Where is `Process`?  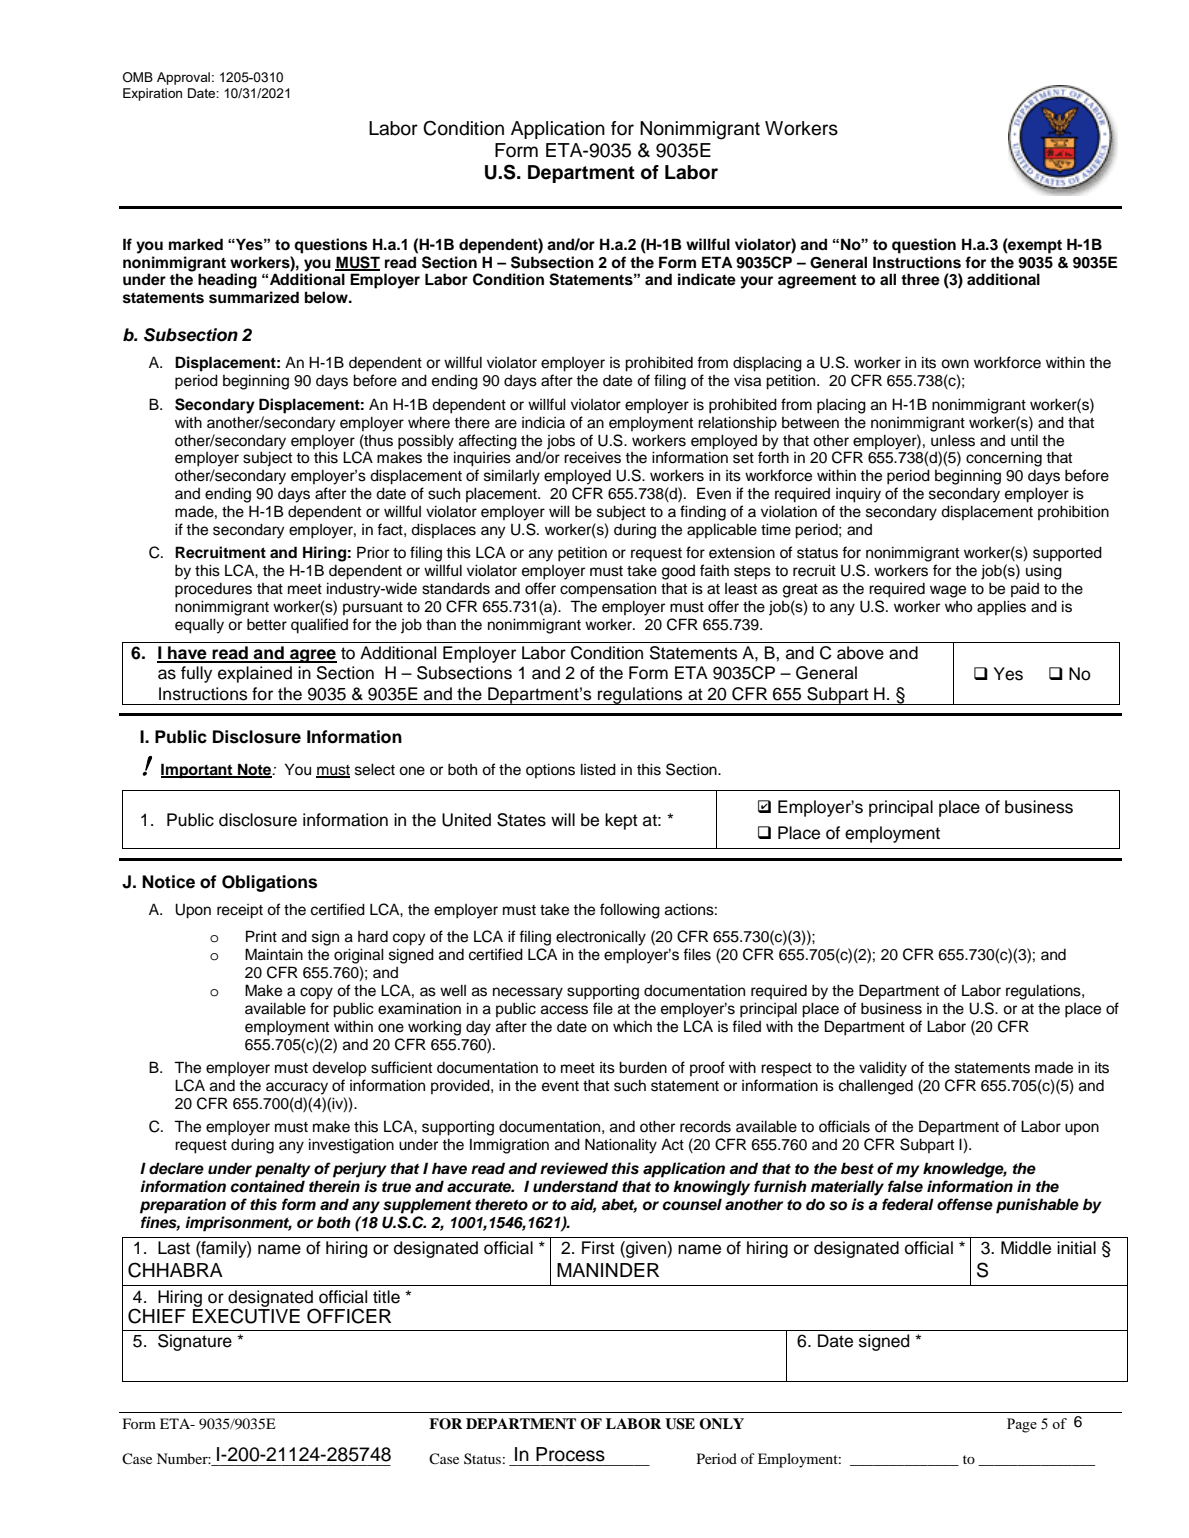
Process is located at coordinates (570, 1454).
